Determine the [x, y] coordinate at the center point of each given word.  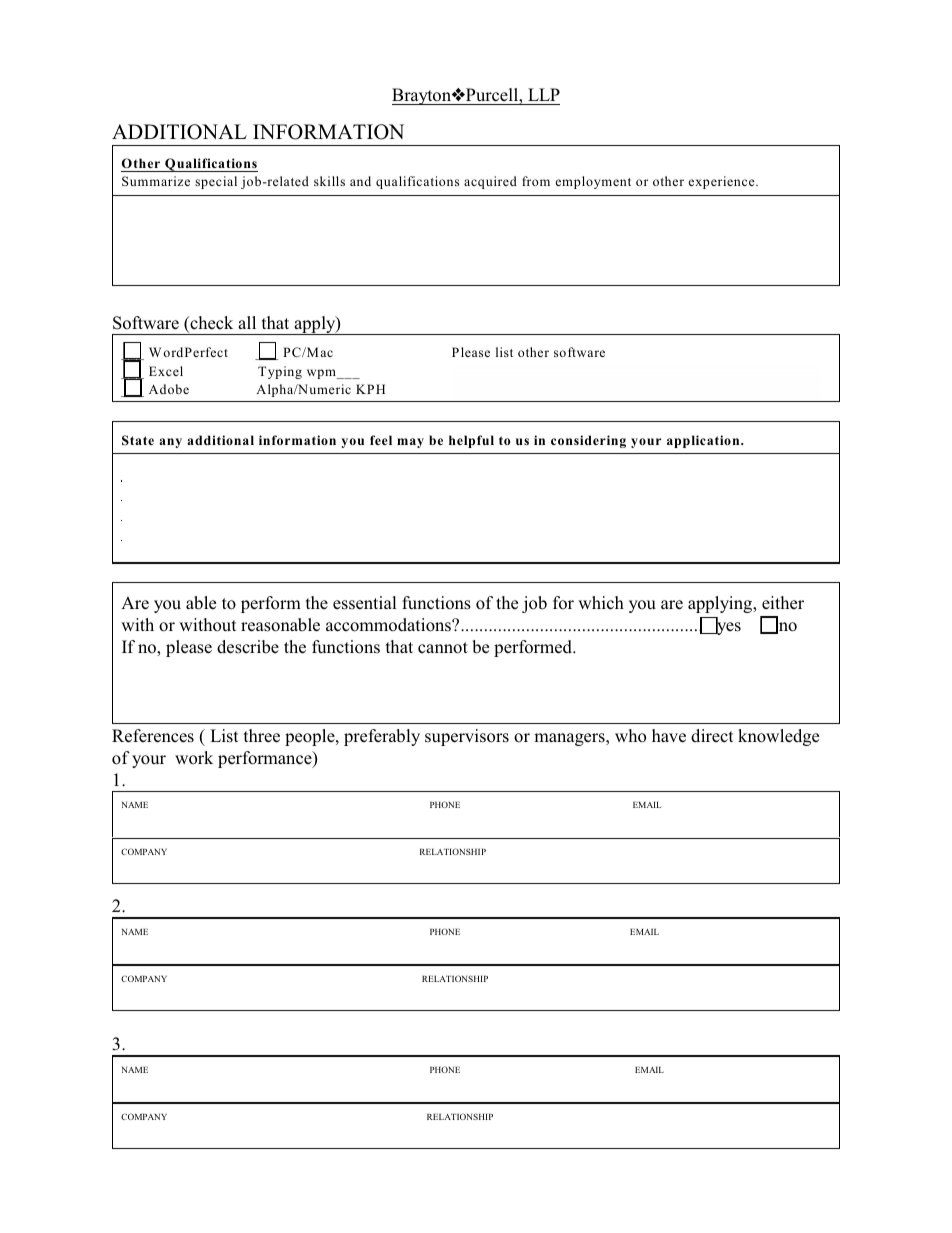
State [138, 440]
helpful [471, 441]
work [194, 758]
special [216, 182]
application [704, 441]
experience [723, 182]
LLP [544, 94]
